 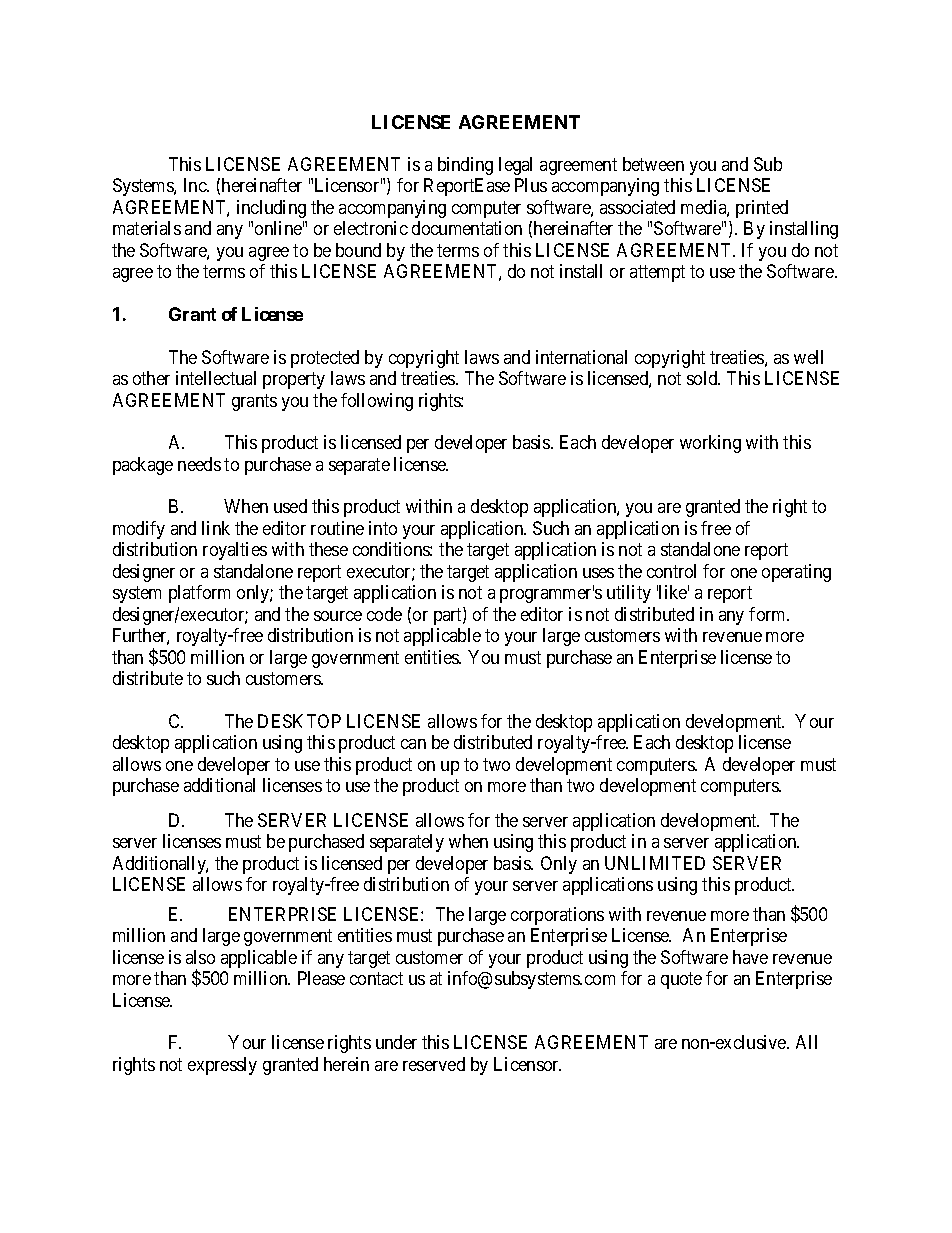 What do you see at coordinates (681, 980) in the screenshot?
I see `quote` at bounding box center [681, 980].
